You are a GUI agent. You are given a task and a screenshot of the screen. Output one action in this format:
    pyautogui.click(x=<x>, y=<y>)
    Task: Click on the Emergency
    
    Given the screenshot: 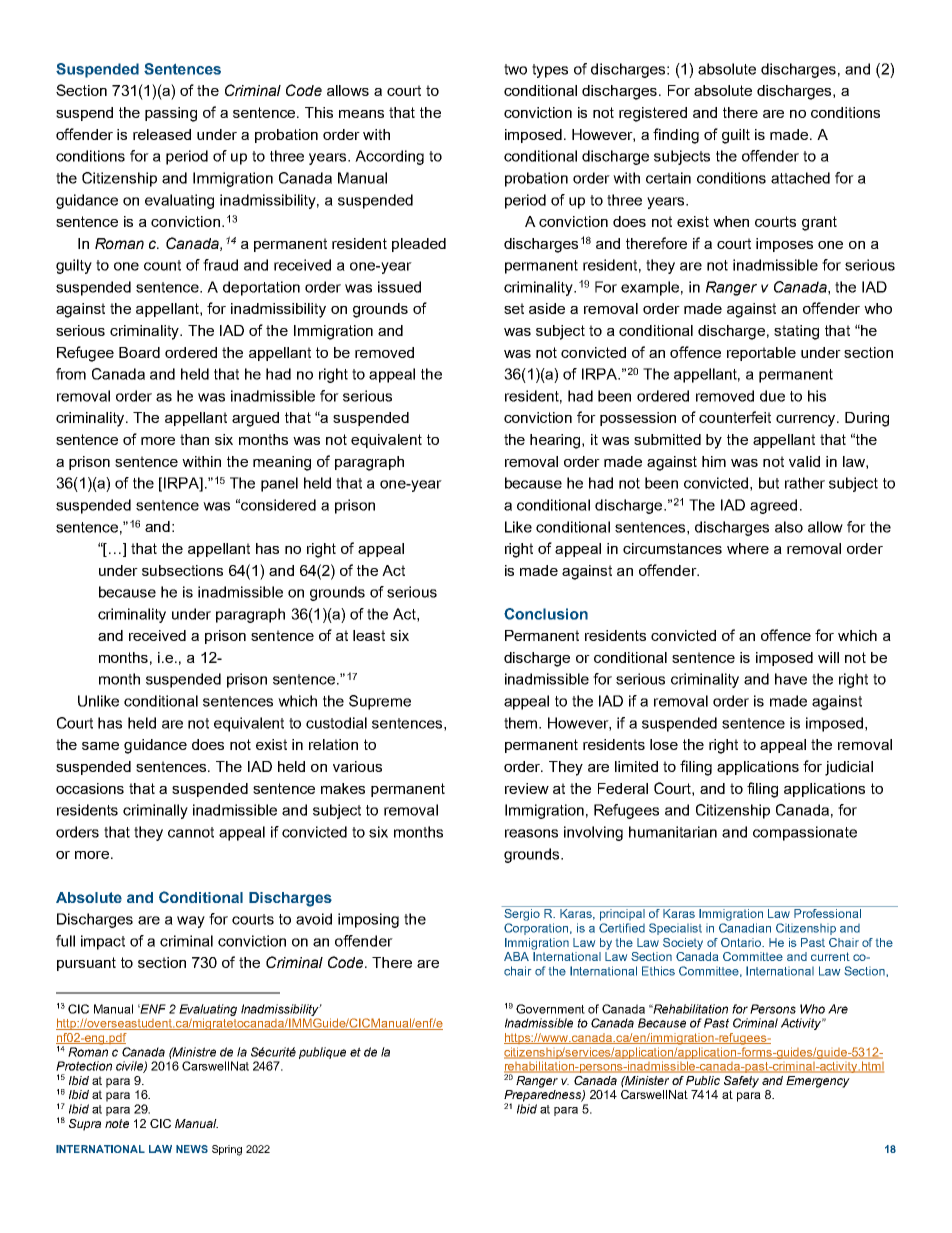 What is the action you would take?
    pyautogui.click(x=817, y=1082)
